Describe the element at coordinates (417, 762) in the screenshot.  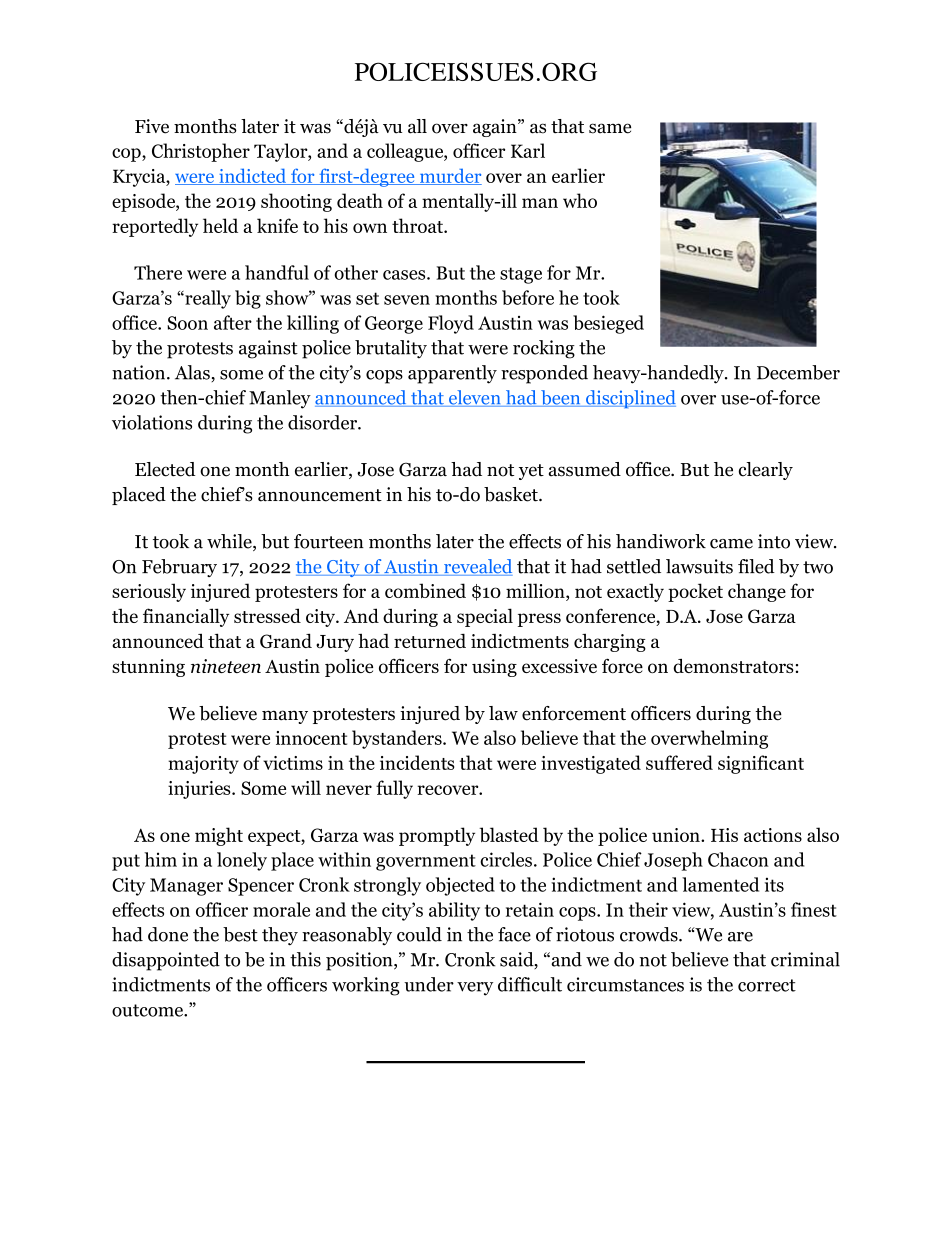
I see `incidents` at that location.
